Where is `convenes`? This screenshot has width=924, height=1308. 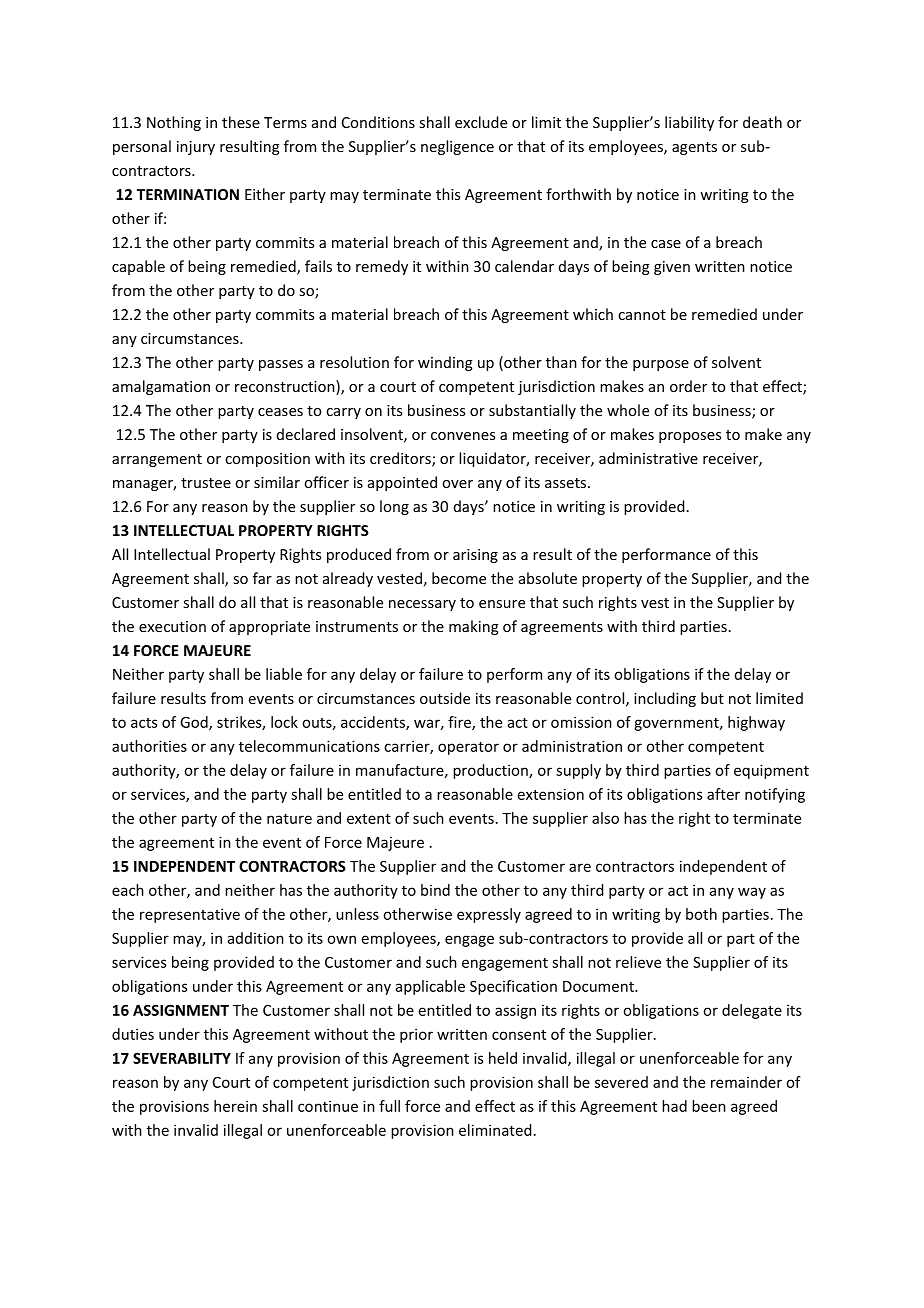
convenes is located at coordinates (463, 436).
